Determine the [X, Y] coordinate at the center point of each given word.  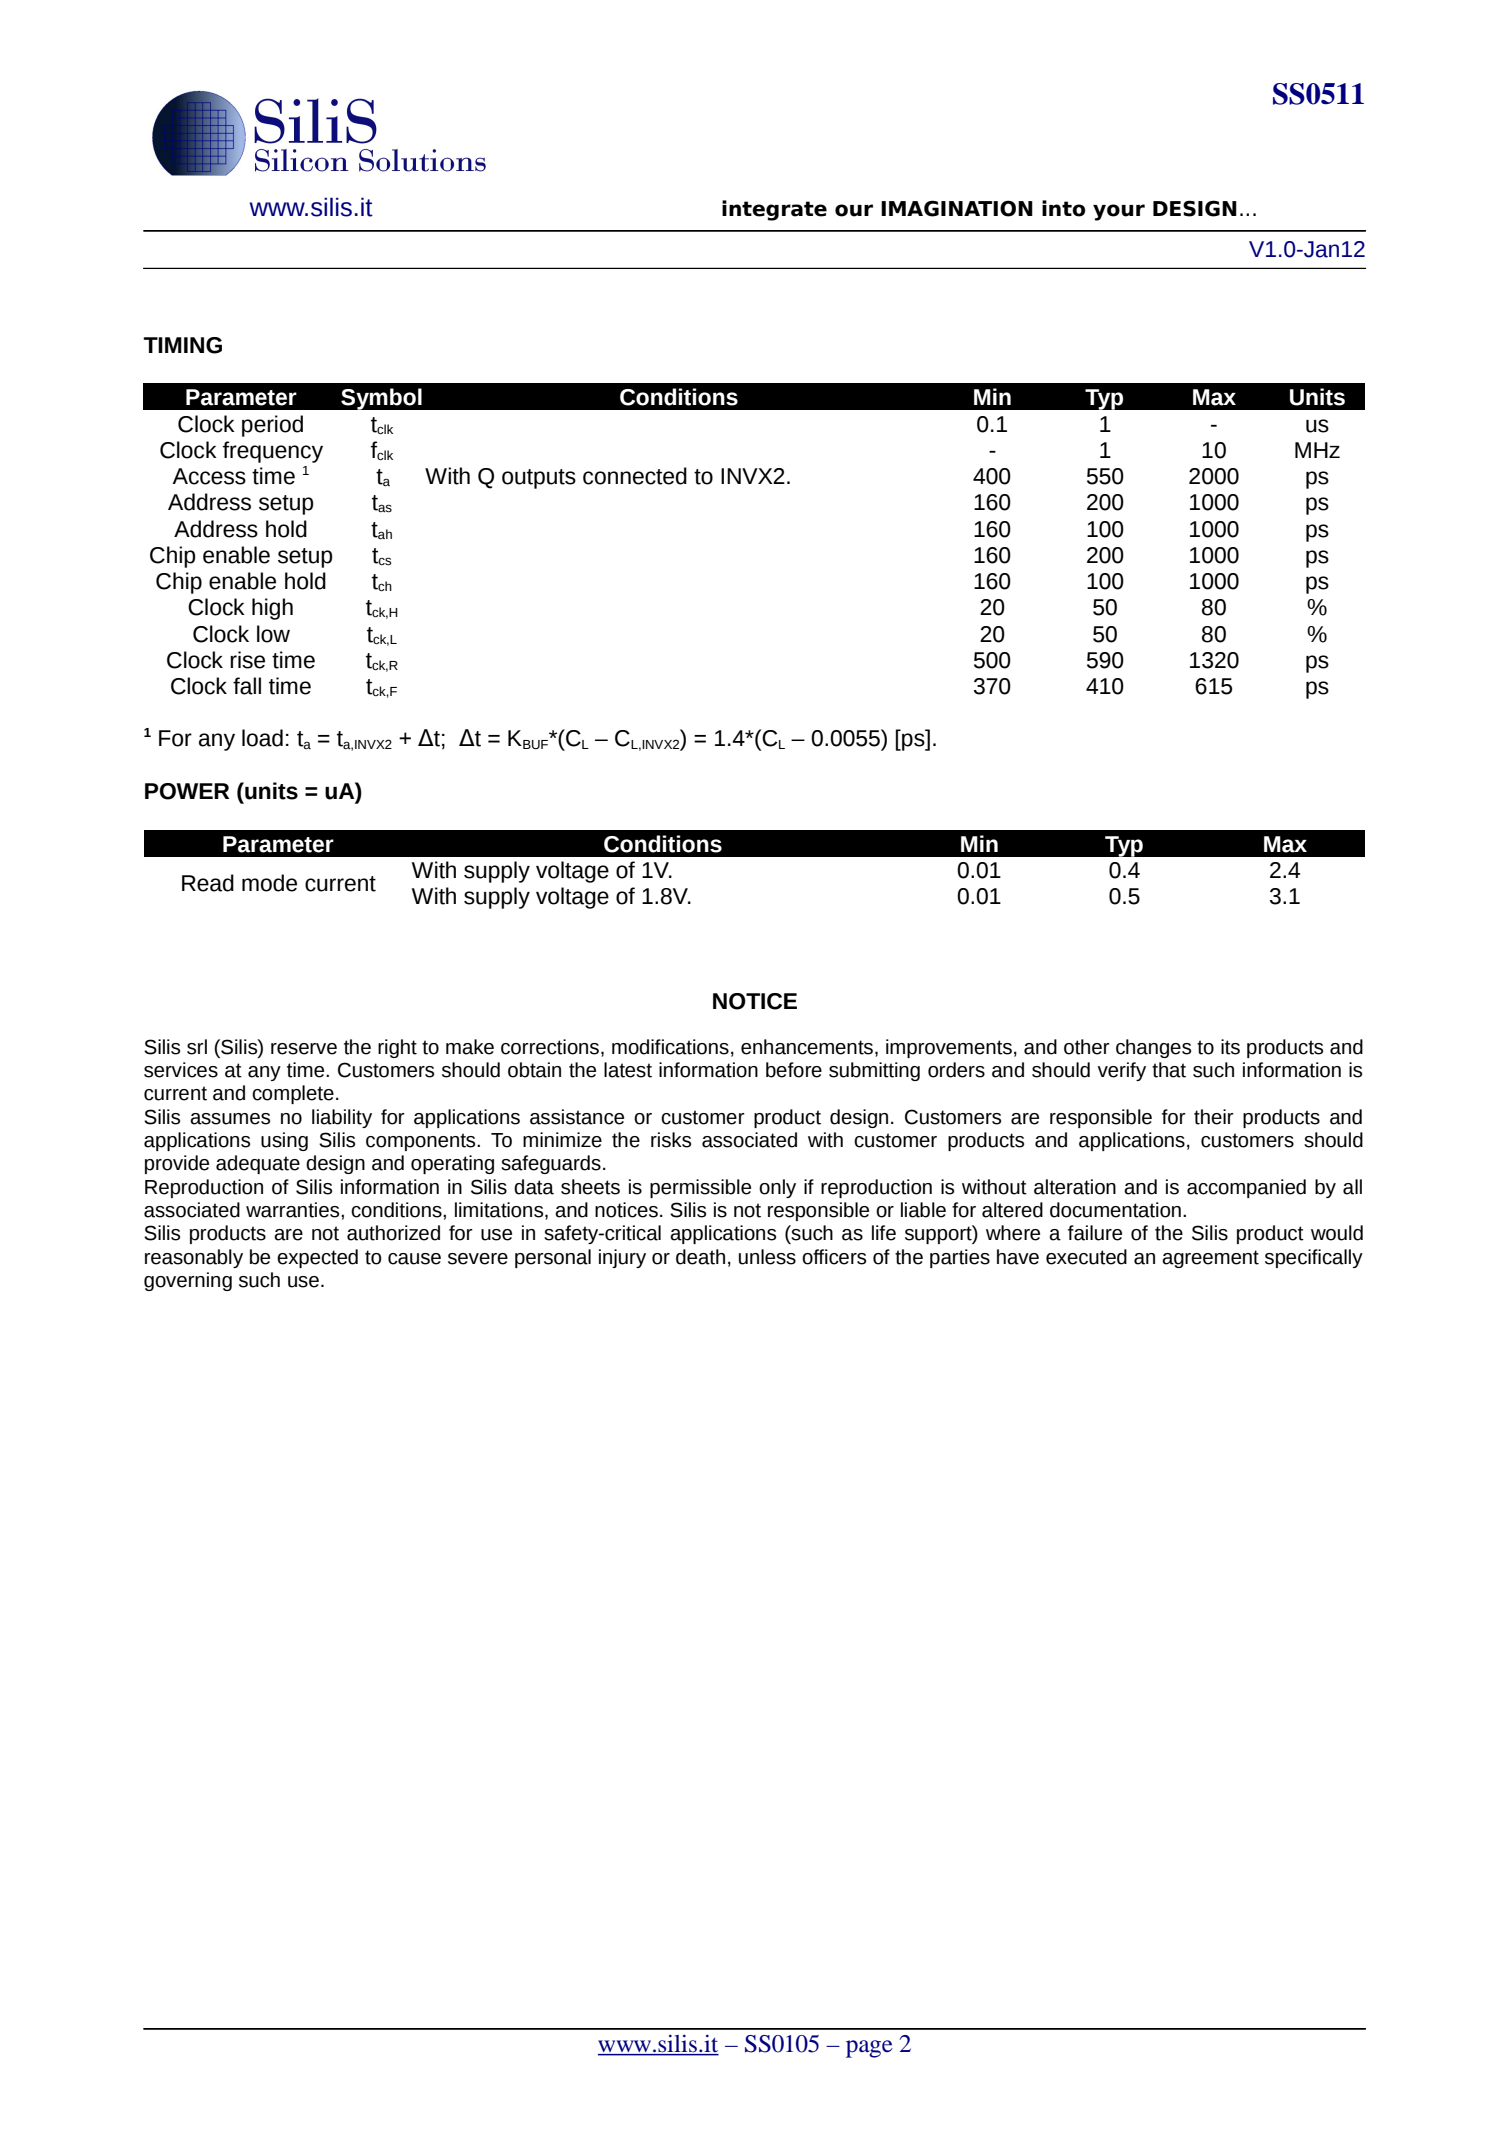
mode [269, 883]
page [869, 2049]
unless [767, 1257]
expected [317, 1258]
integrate [774, 210]
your [1119, 212]
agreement [1210, 1259]
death [700, 1257]
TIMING [182, 345]
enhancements [807, 1047]
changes [1153, 1048]
